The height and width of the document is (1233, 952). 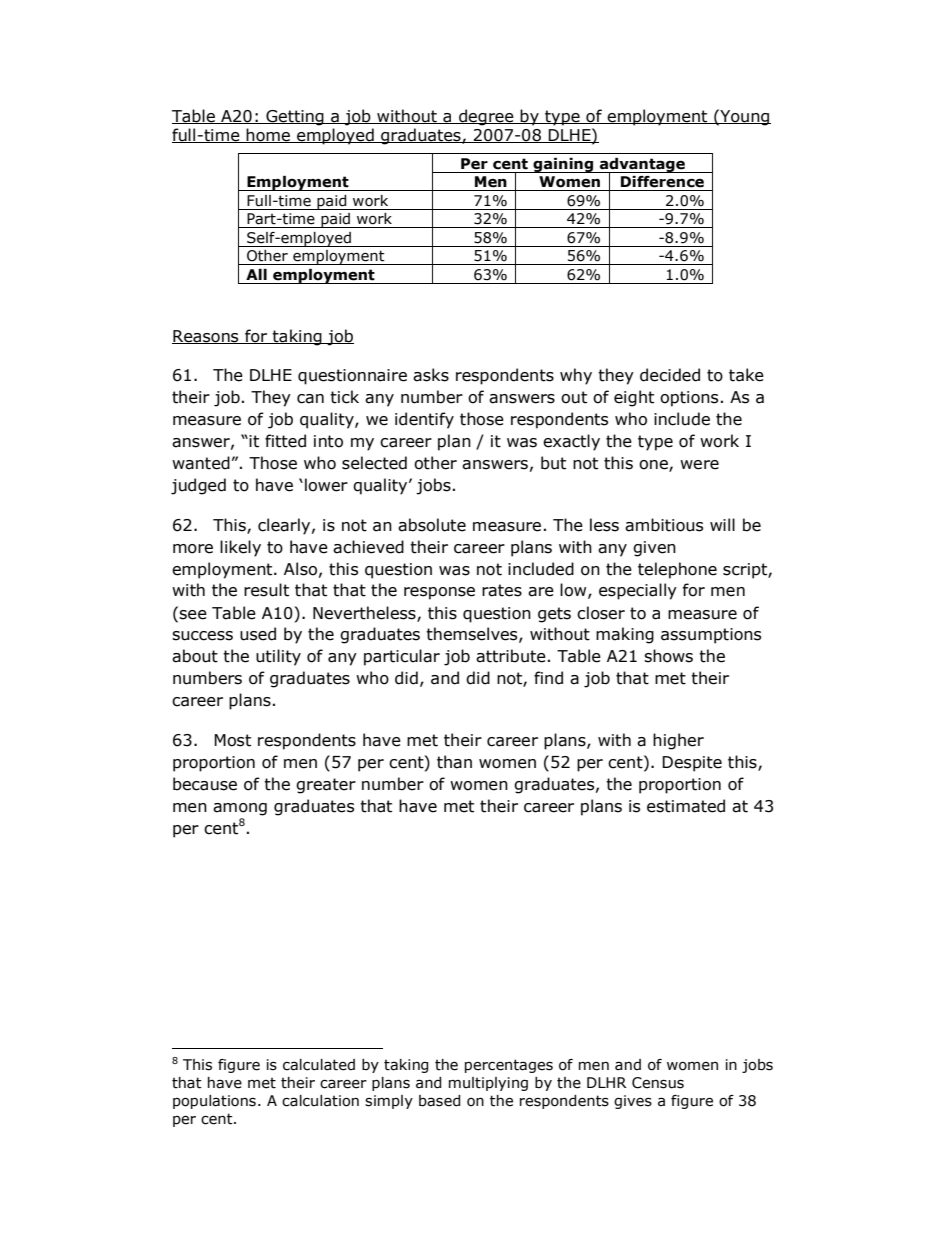 I want to click on populations, so click(x=214, y=1102).
